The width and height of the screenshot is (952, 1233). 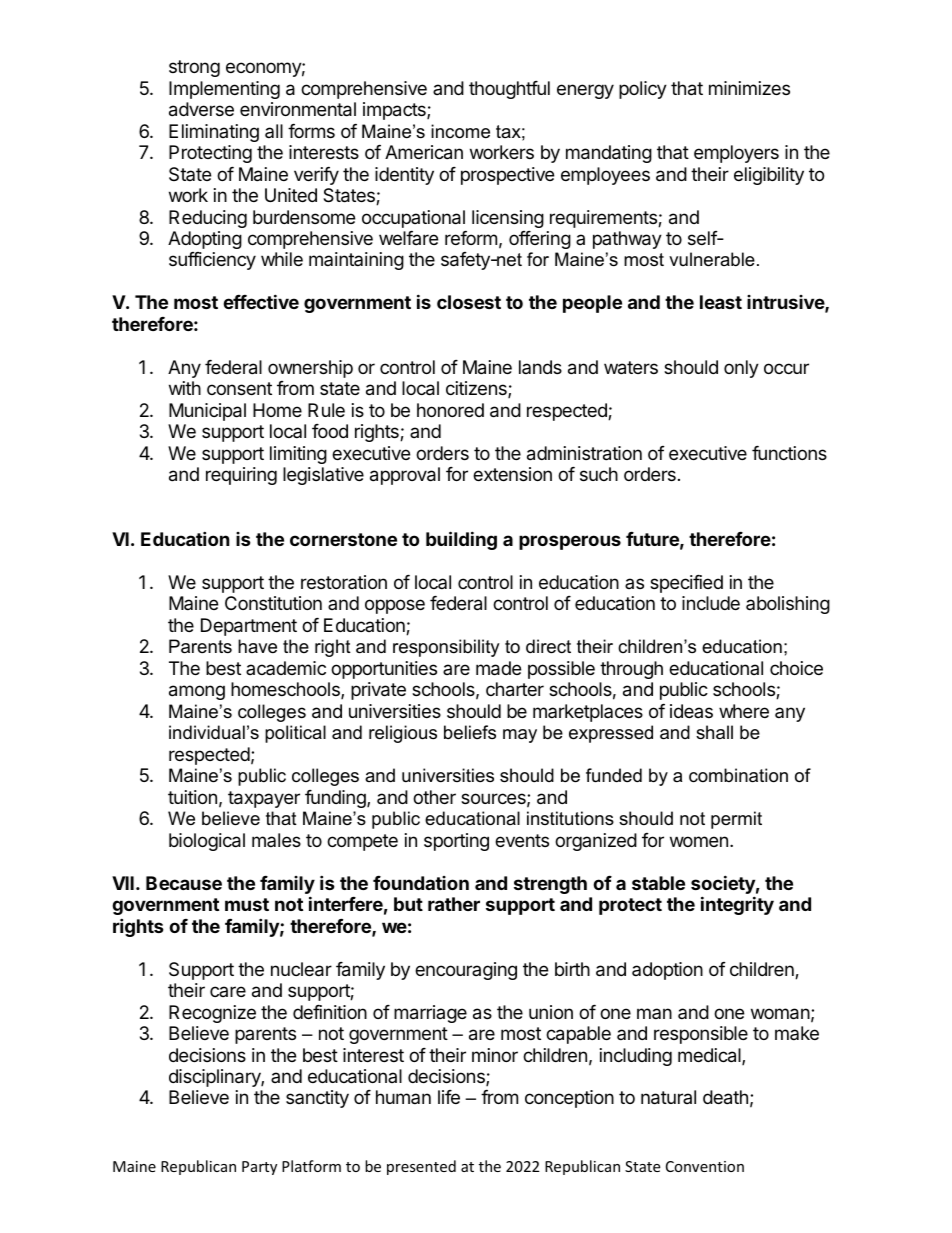 I want to click on adverse, so click(x=201, y=109).
